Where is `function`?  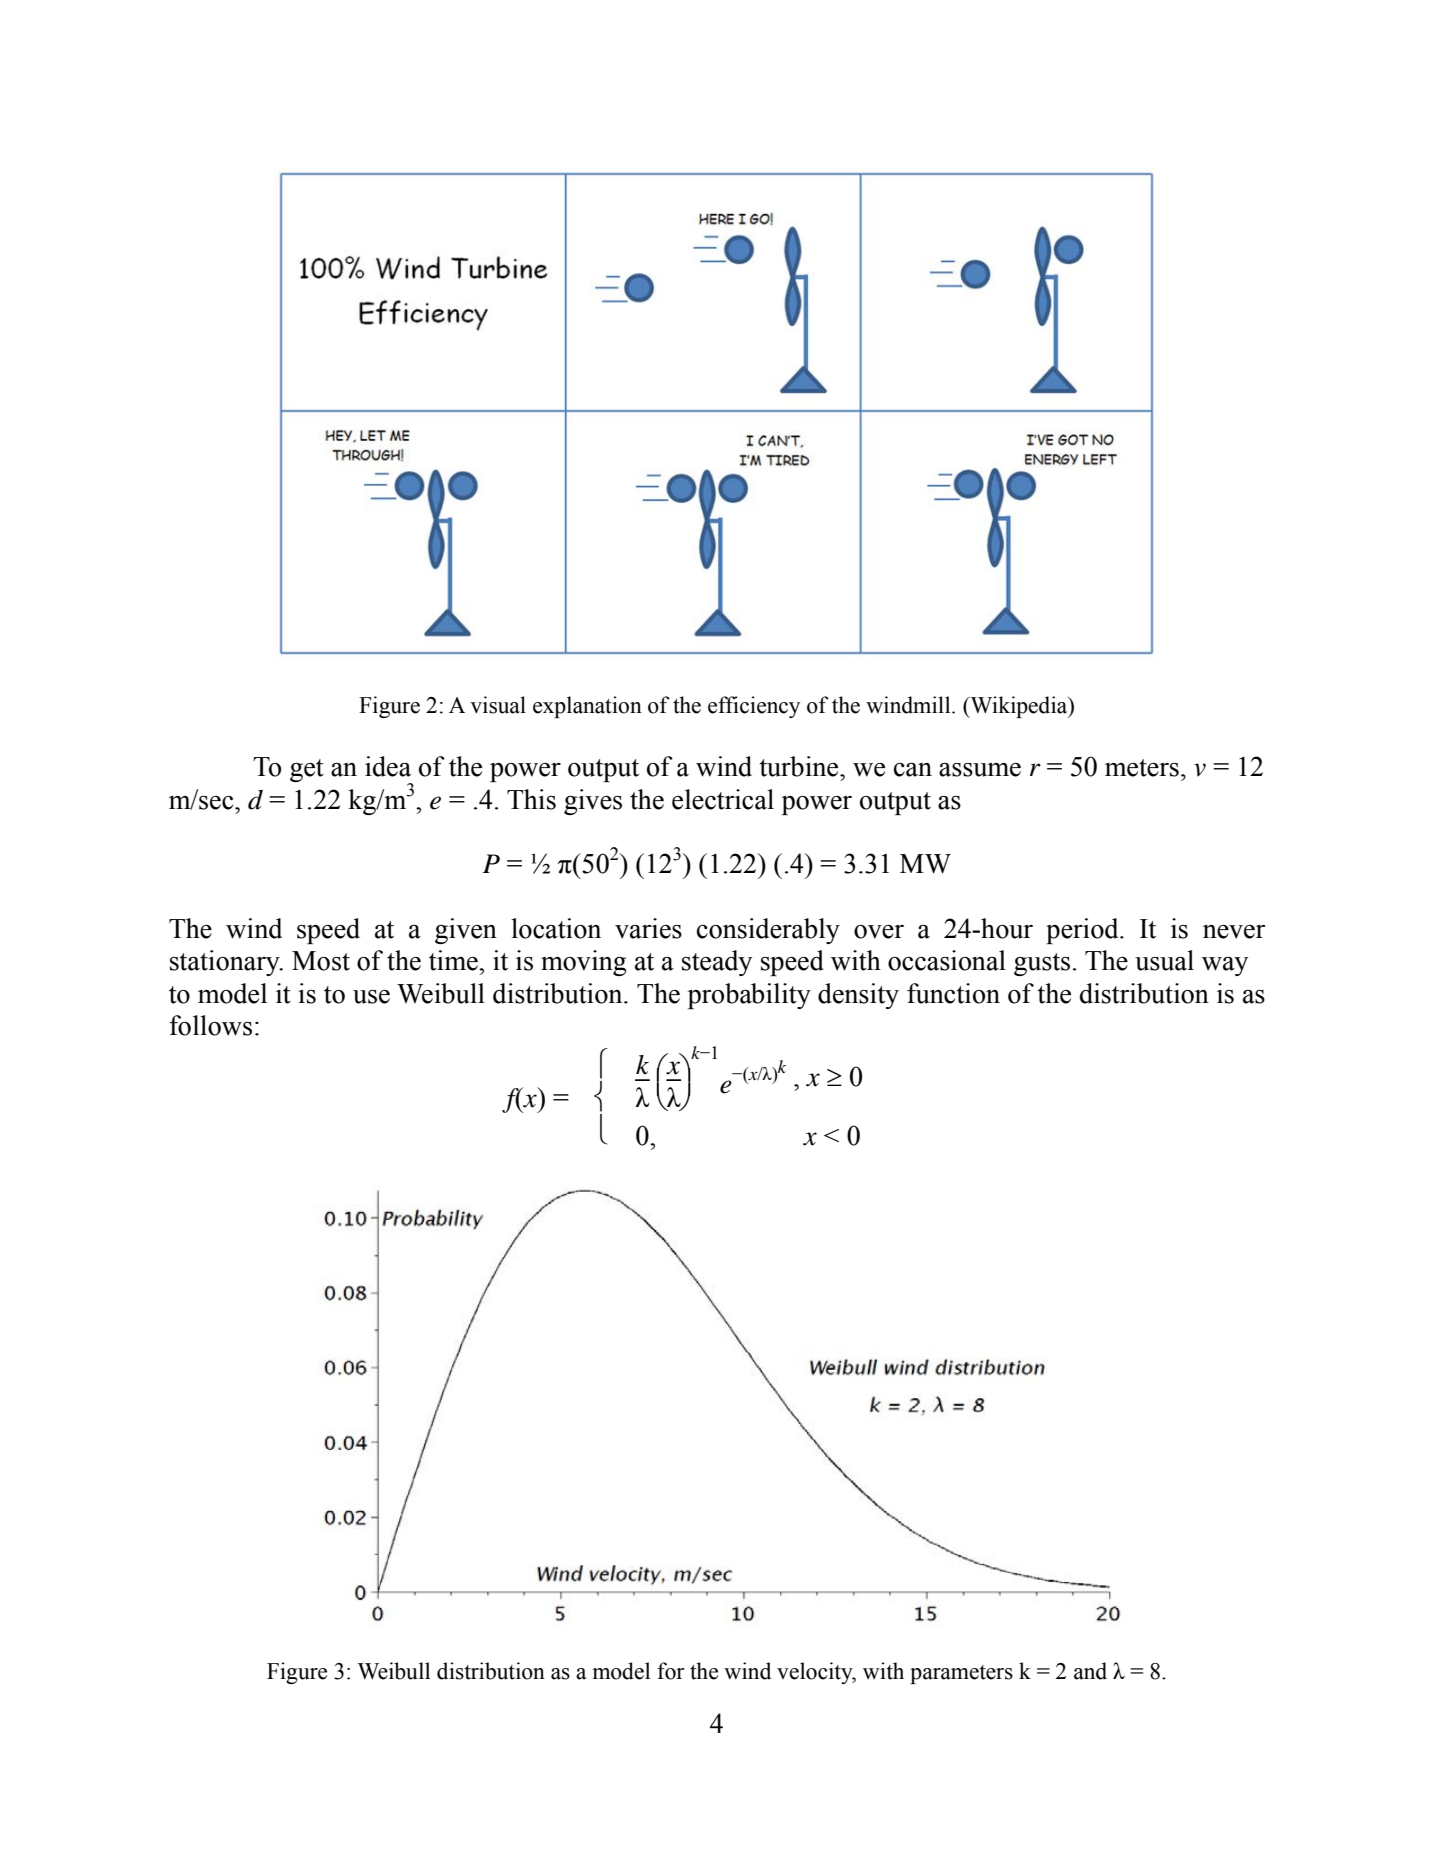 function is located at coordinates (953, 993).
